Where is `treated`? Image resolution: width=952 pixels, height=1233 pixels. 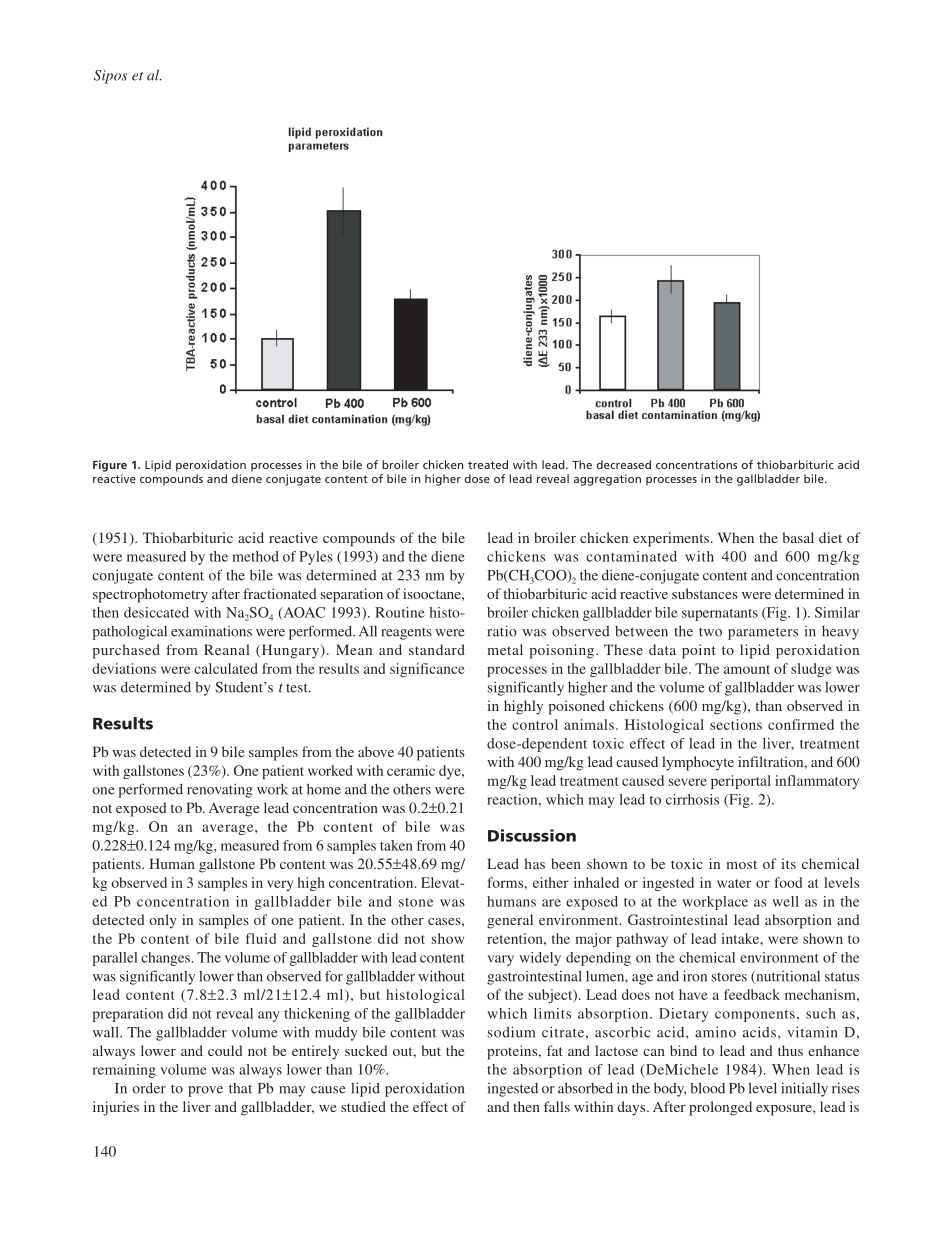 treated is located at coordinates (488, 464).
